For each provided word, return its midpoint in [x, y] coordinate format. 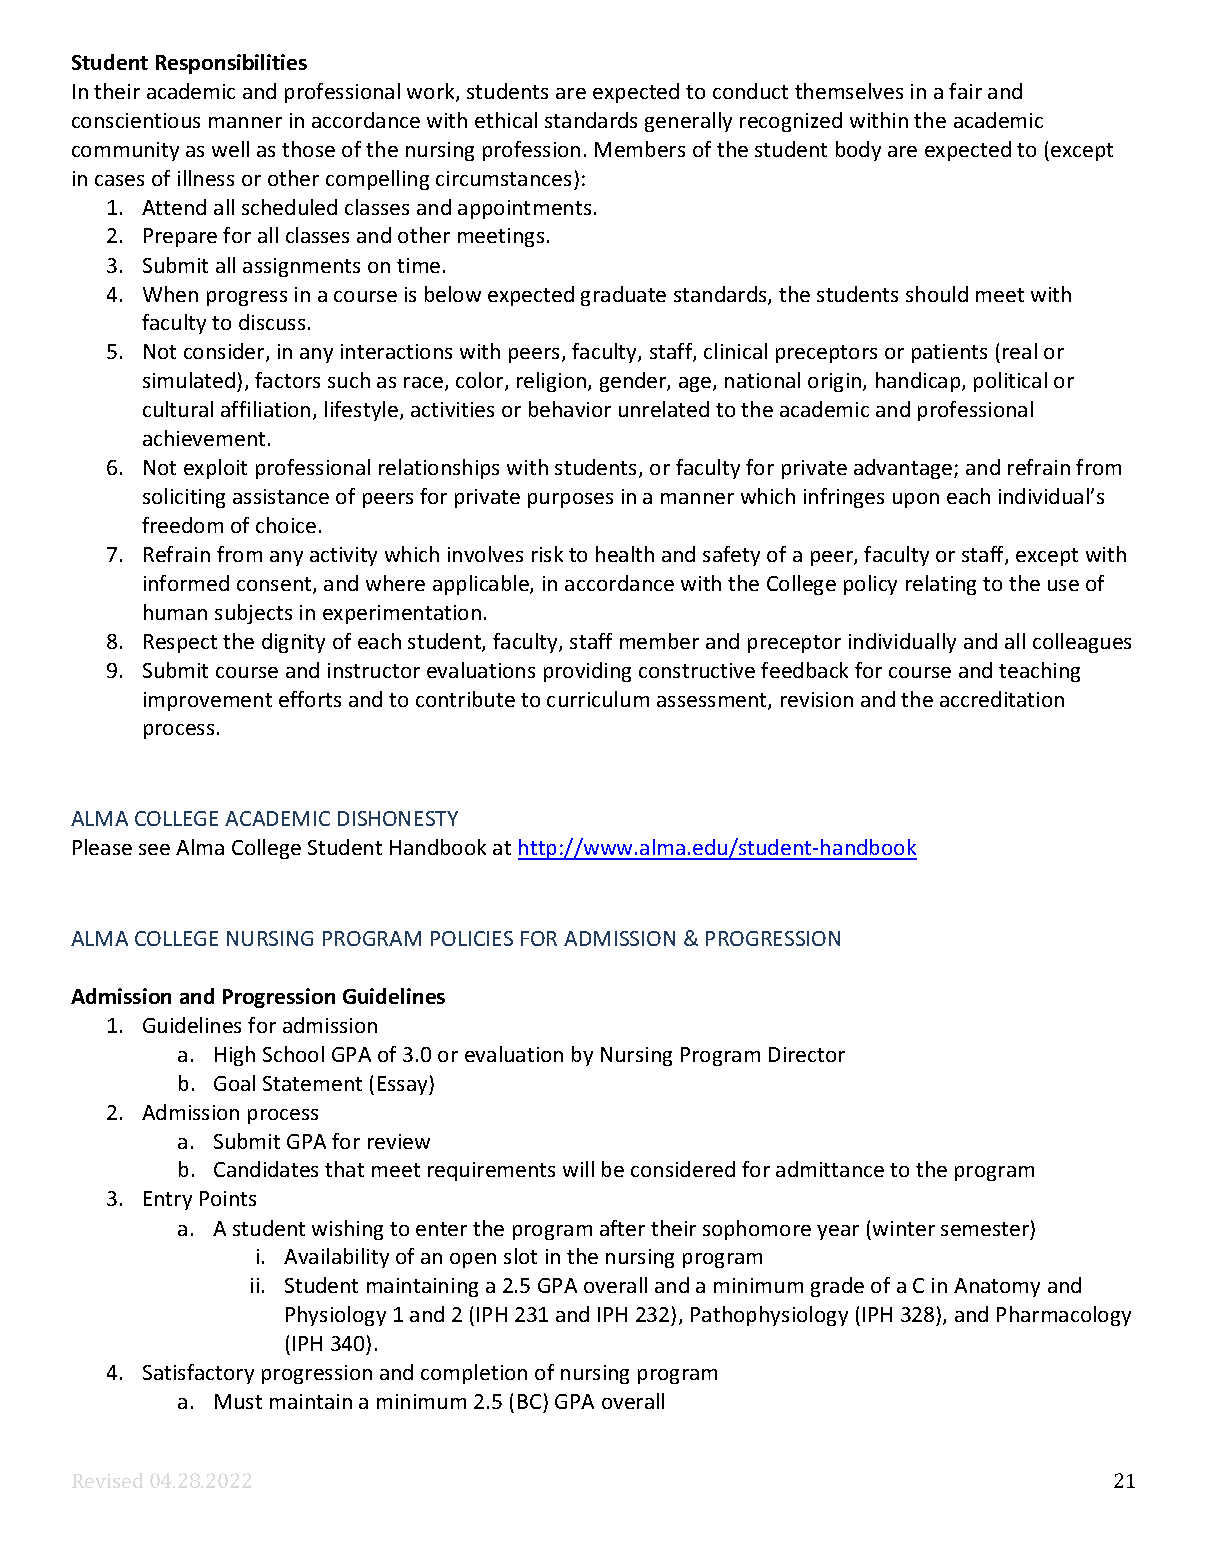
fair [965, 91]
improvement [208, 701]
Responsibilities [231, 64]
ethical [506, 120]
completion [474, 1374]
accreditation [1002, 699]
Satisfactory [198, 1374]
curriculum [598, 699]
